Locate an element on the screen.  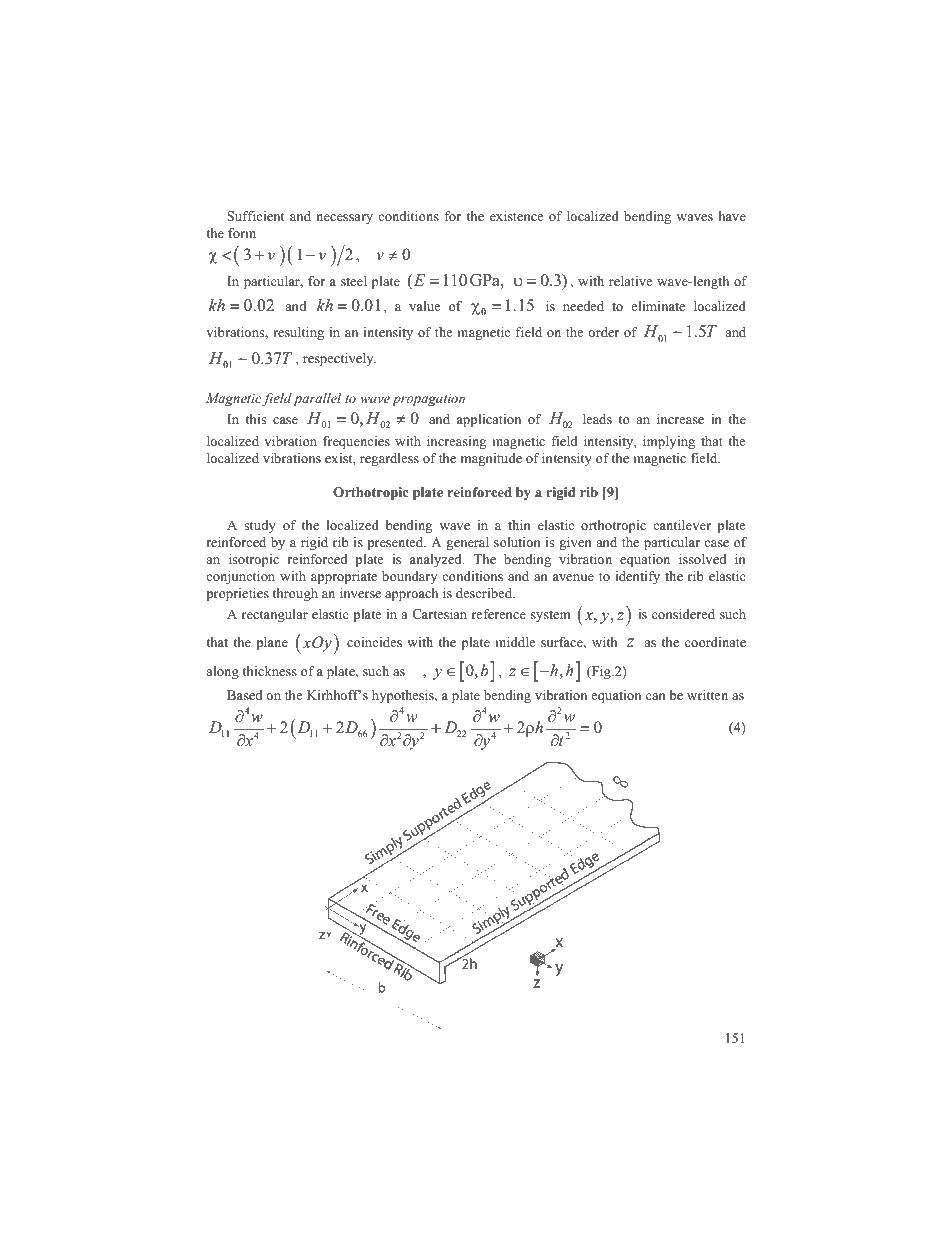
identify is located at coordinates (638, 577).
